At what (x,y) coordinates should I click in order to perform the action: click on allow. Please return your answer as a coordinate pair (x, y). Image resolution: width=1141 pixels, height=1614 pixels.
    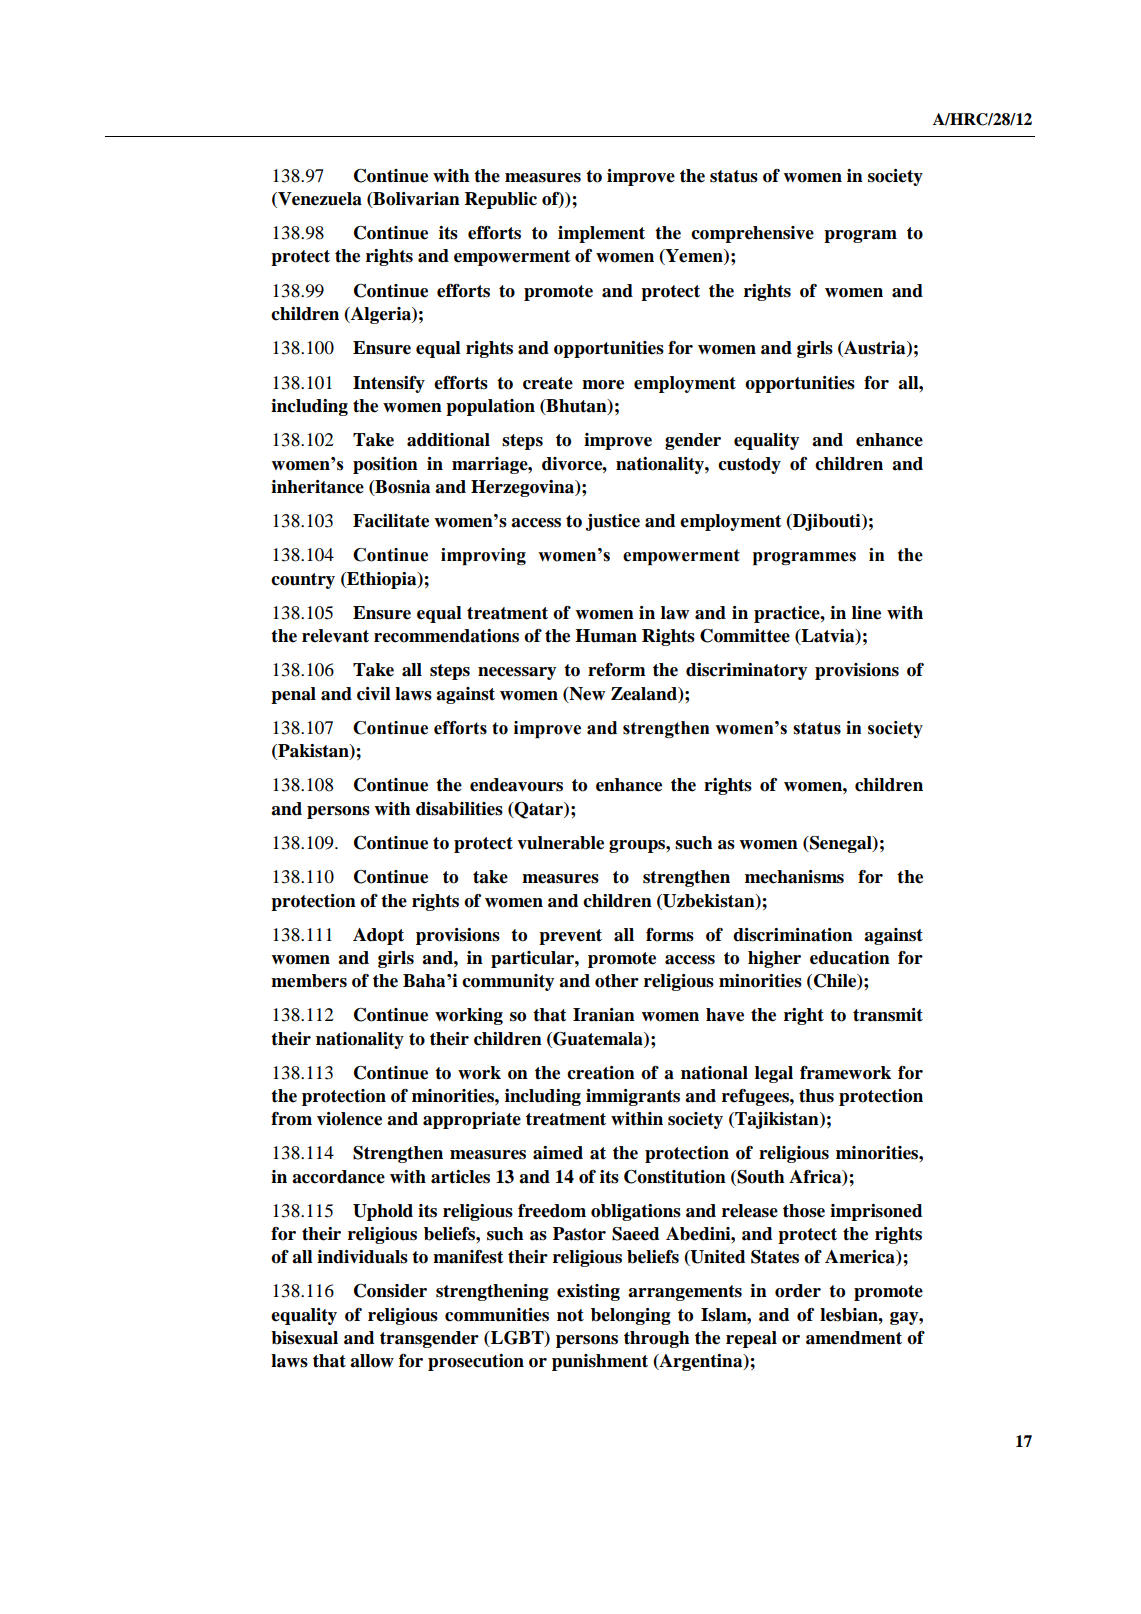
    Looking at the image, I should click on (372, 1361).
